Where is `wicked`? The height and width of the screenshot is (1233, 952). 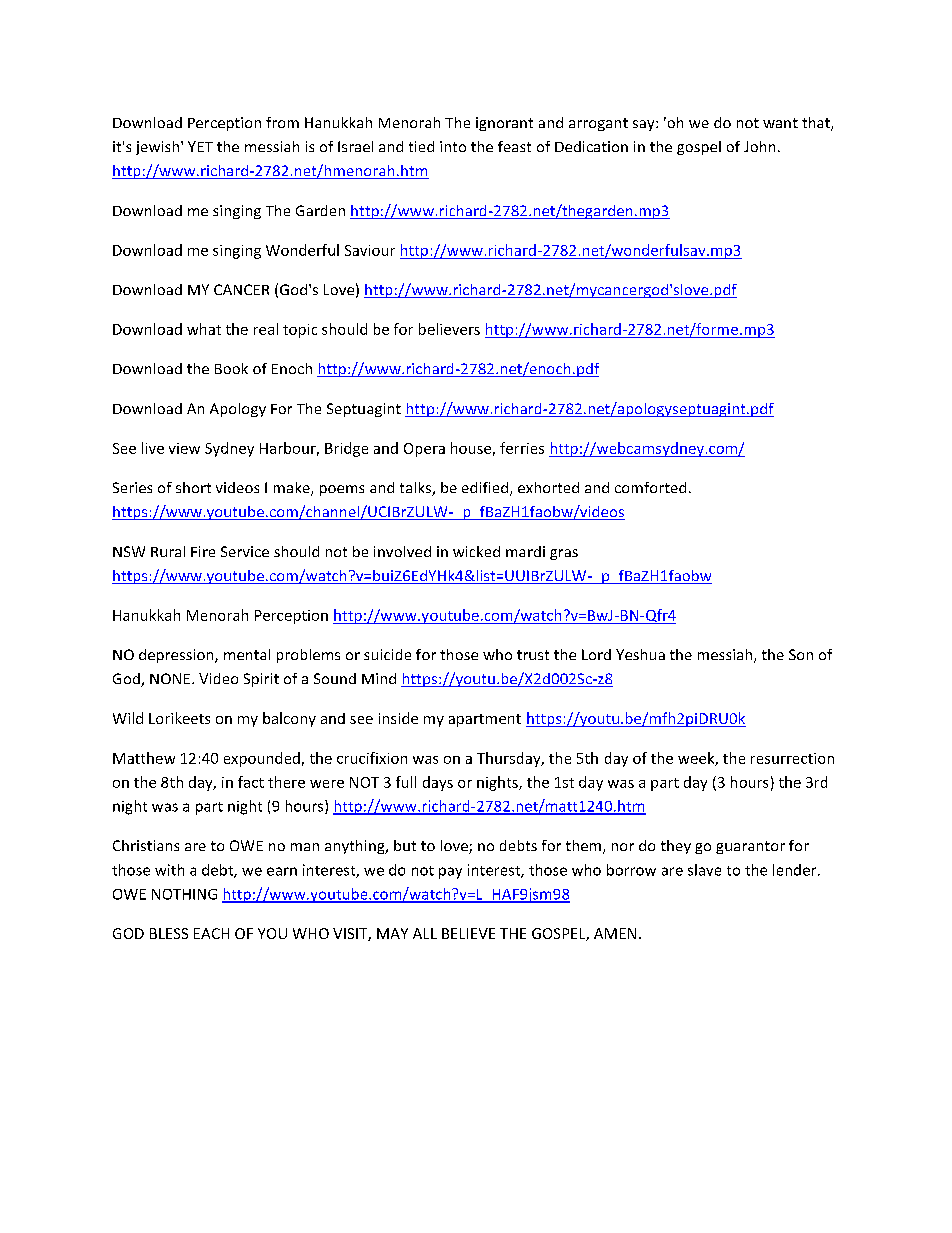
wicked is located at coordinates (476, 551).
